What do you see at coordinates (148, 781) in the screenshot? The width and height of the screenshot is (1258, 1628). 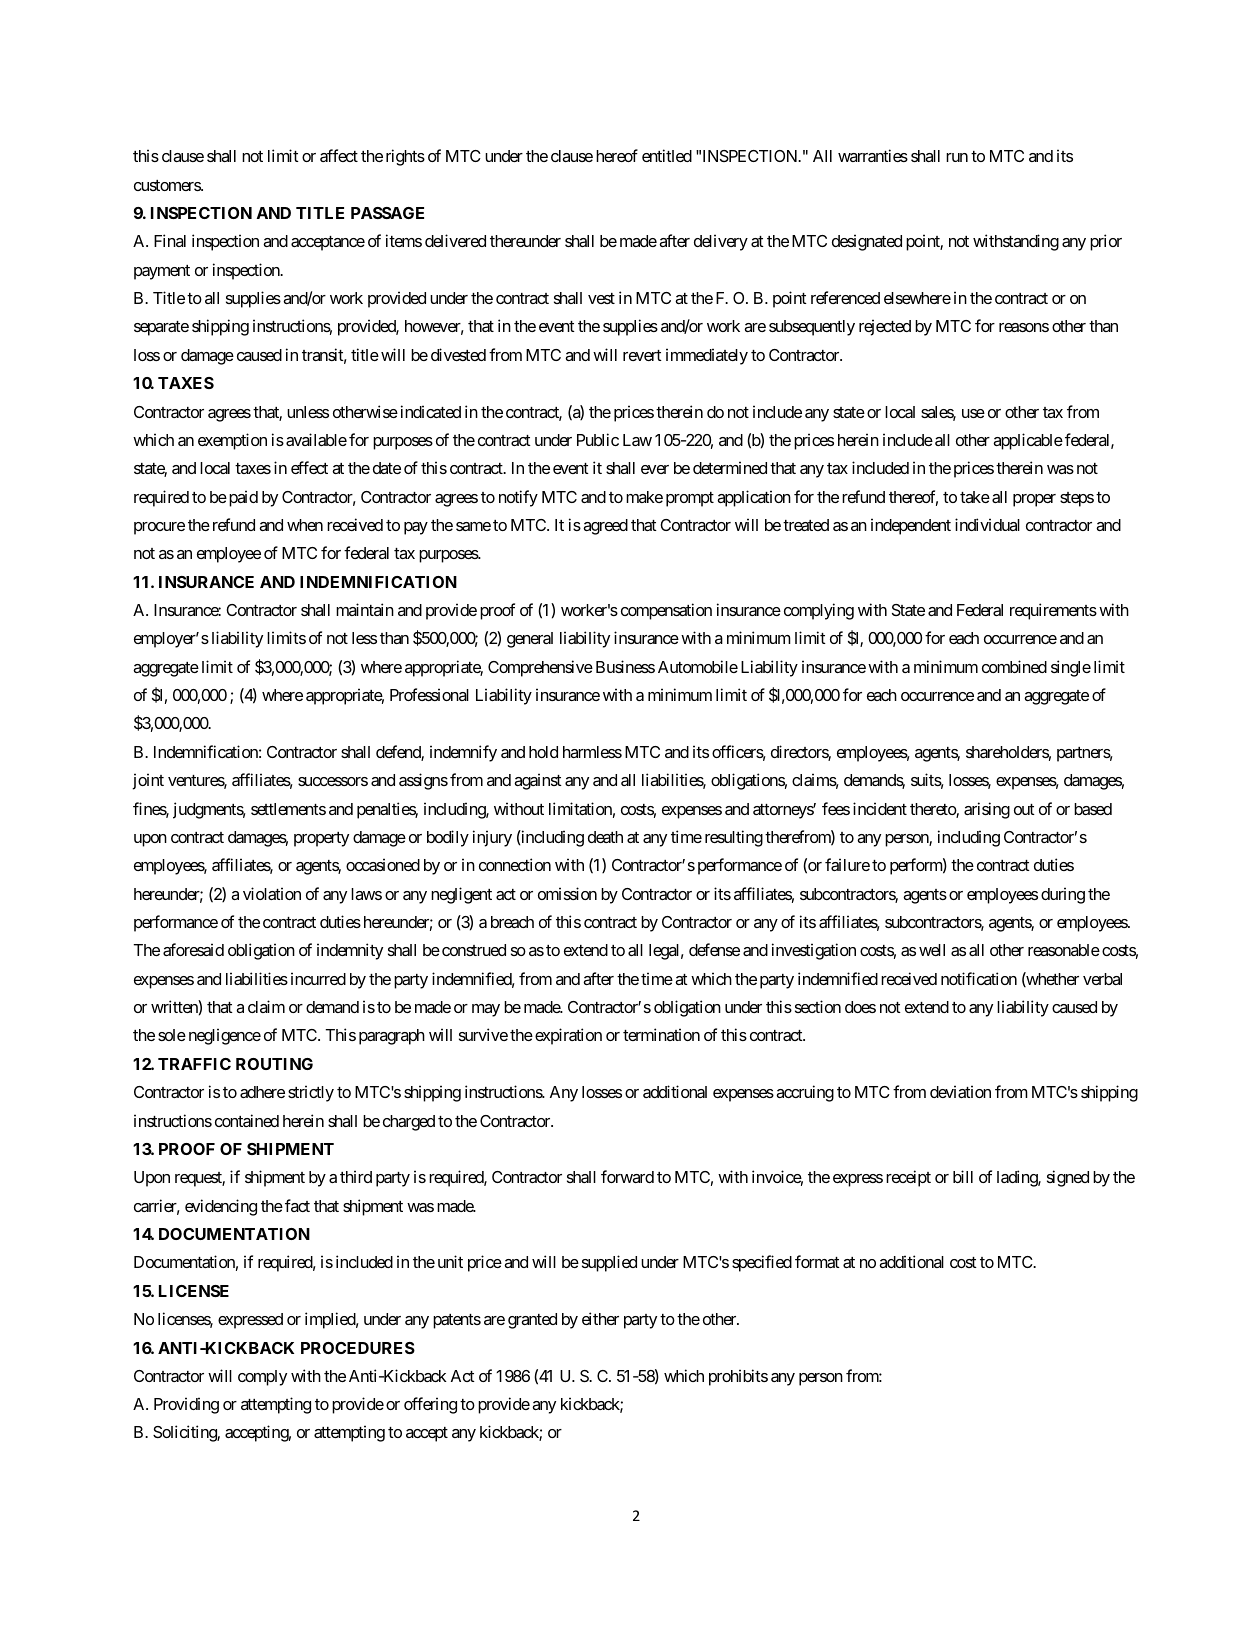 I see `joint` at bounding box center [148, 781].
